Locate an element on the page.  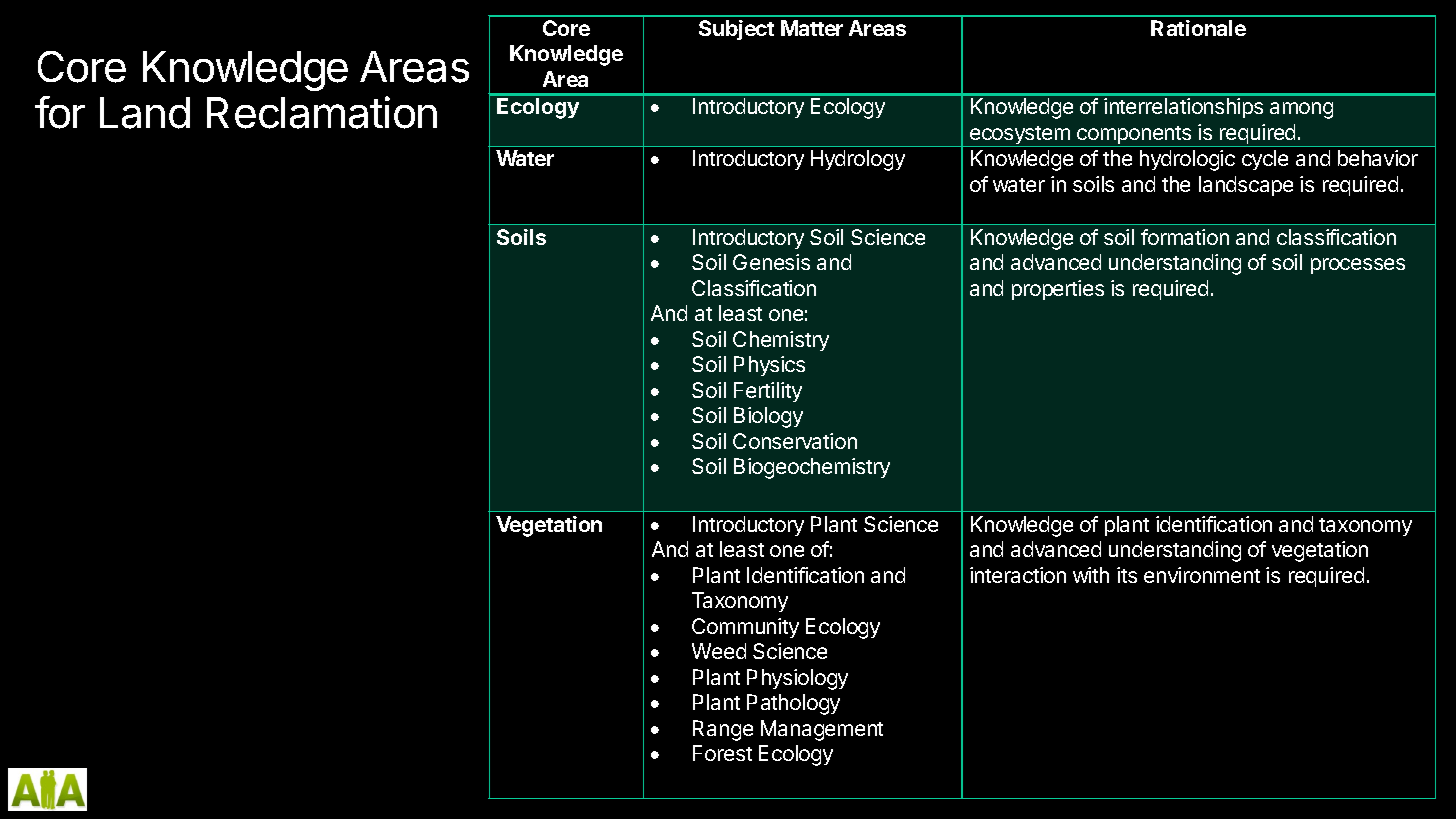
Rationale is located at coordinates (1198, 28).
